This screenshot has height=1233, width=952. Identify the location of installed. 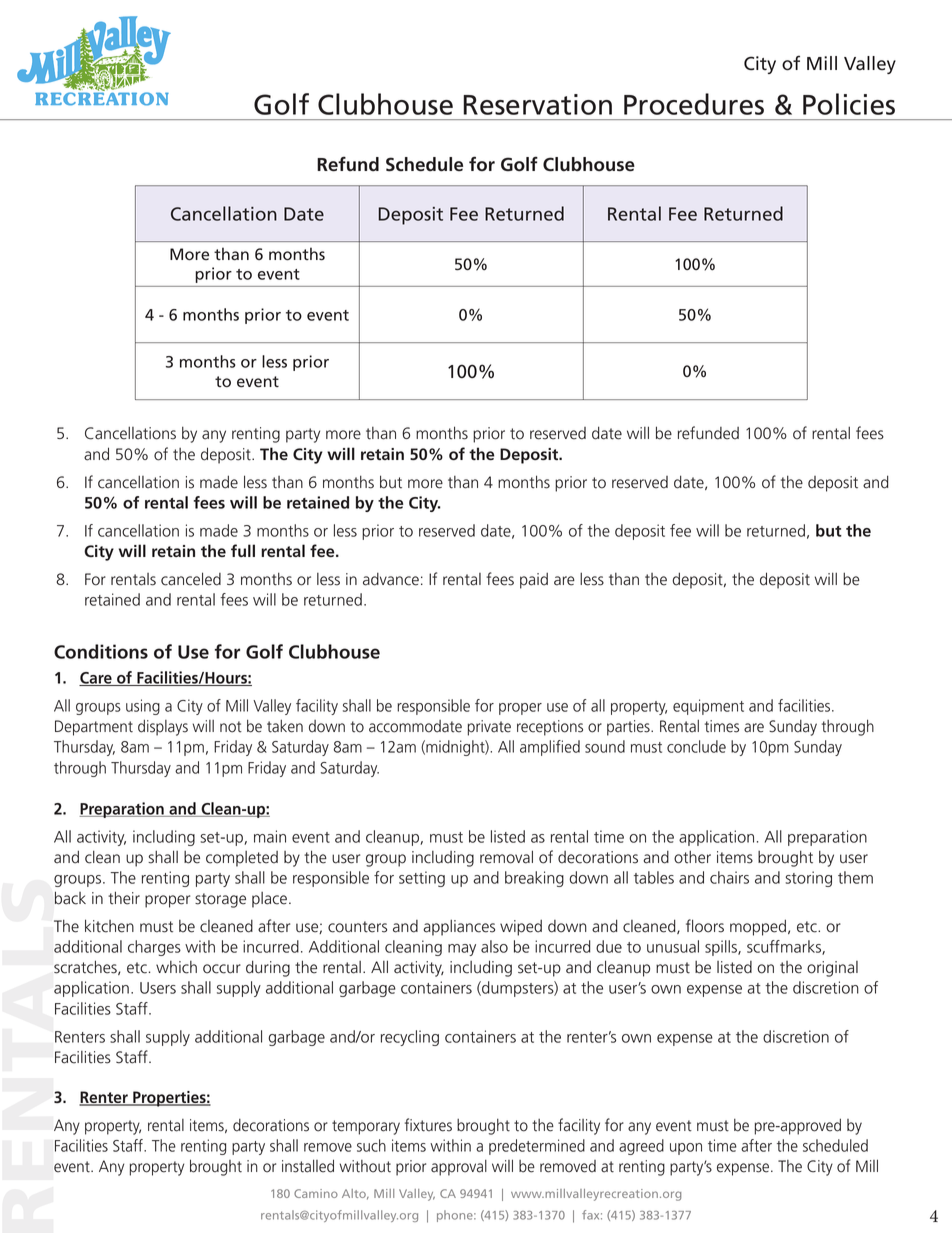
(308, 1166).
